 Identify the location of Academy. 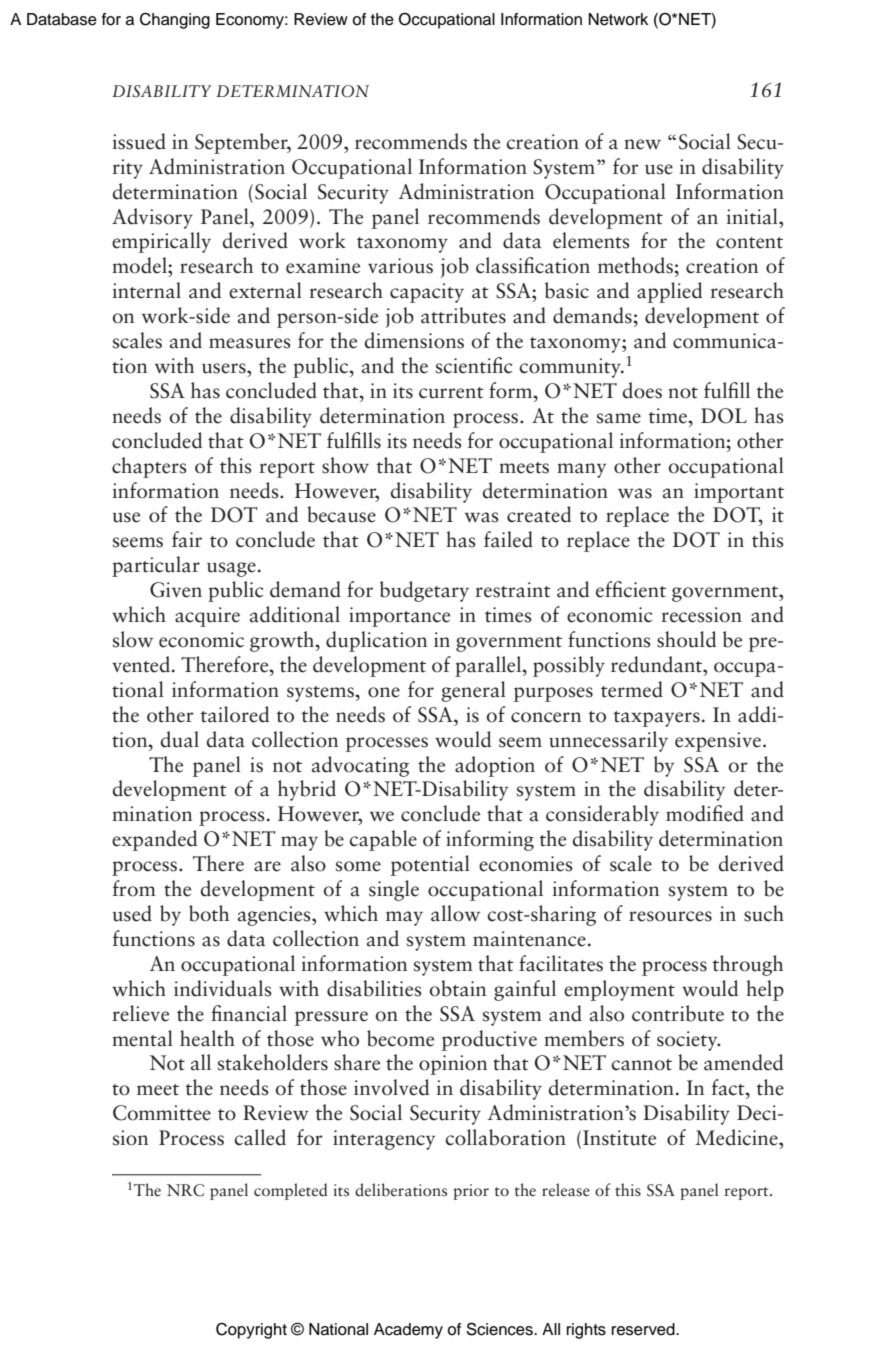
(408, 1331).
